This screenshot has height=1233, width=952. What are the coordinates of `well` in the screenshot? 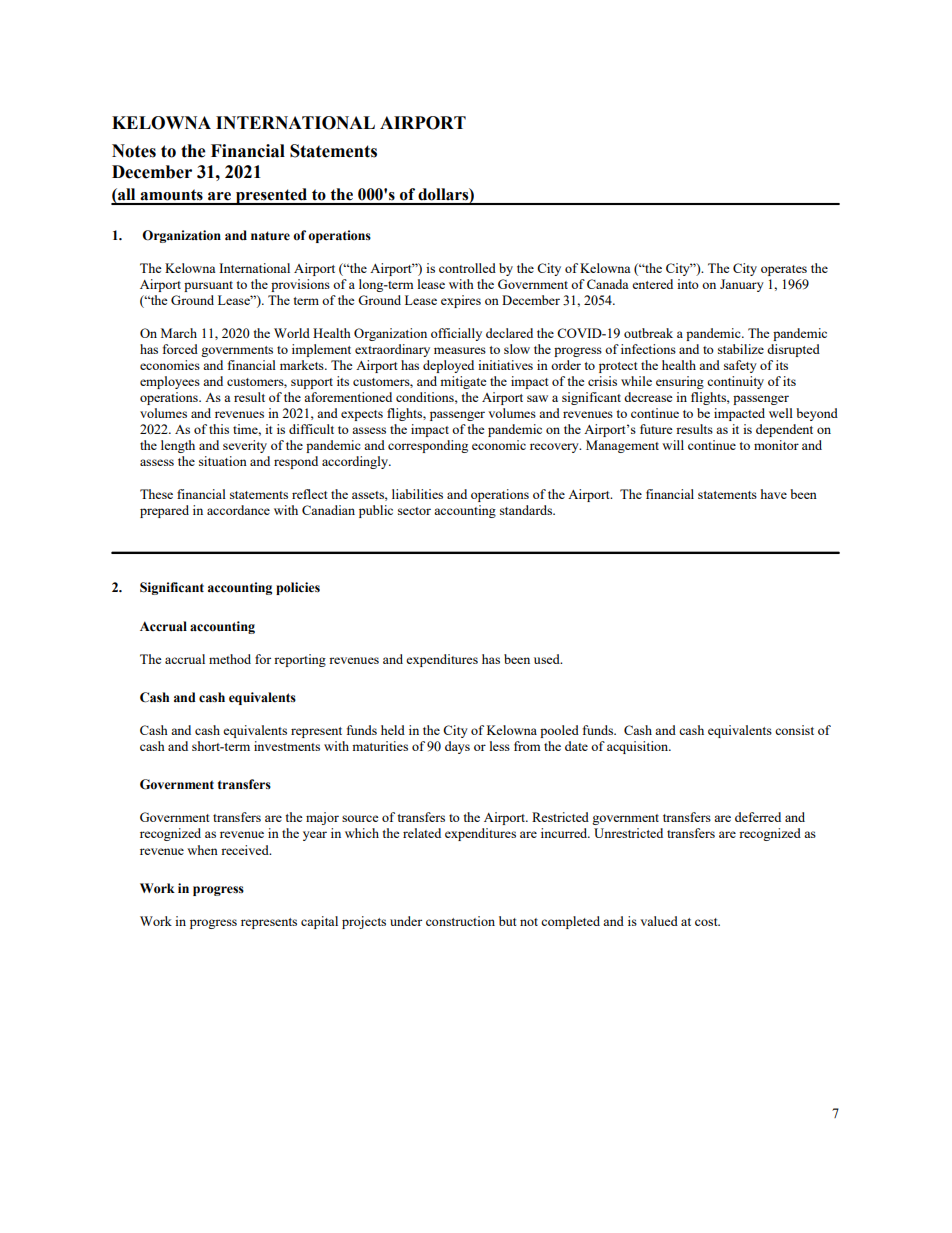 It's located at (781, 413).
